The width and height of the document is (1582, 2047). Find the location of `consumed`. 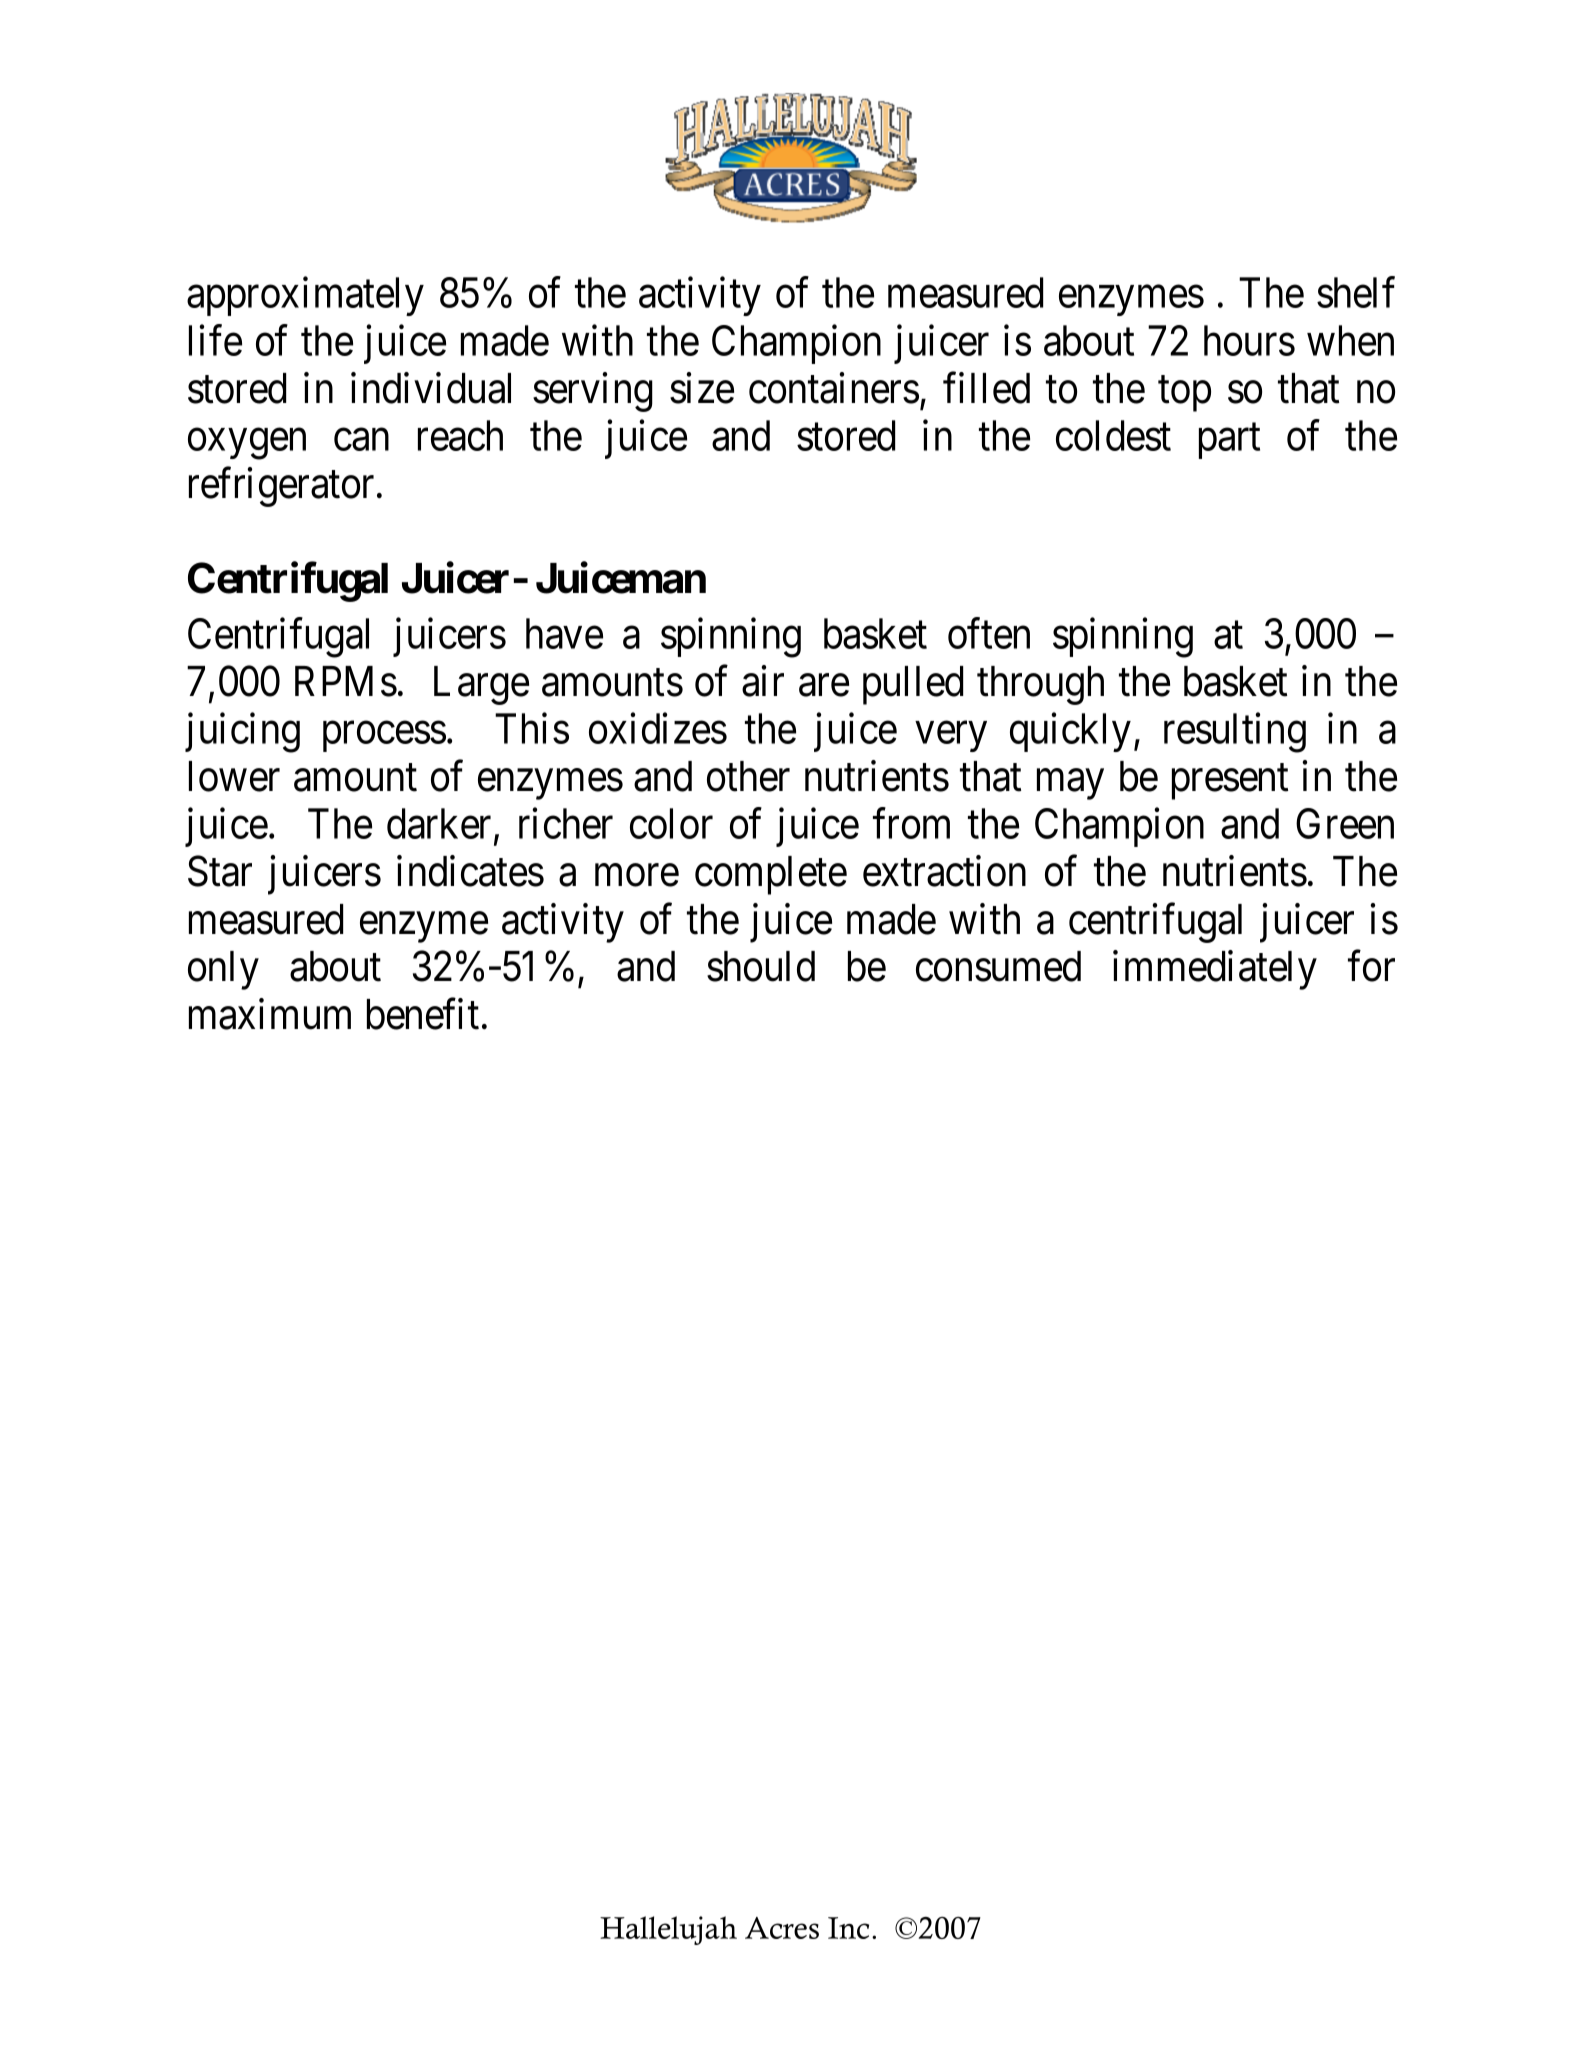

consumed is located at coordinates (998, 966).
